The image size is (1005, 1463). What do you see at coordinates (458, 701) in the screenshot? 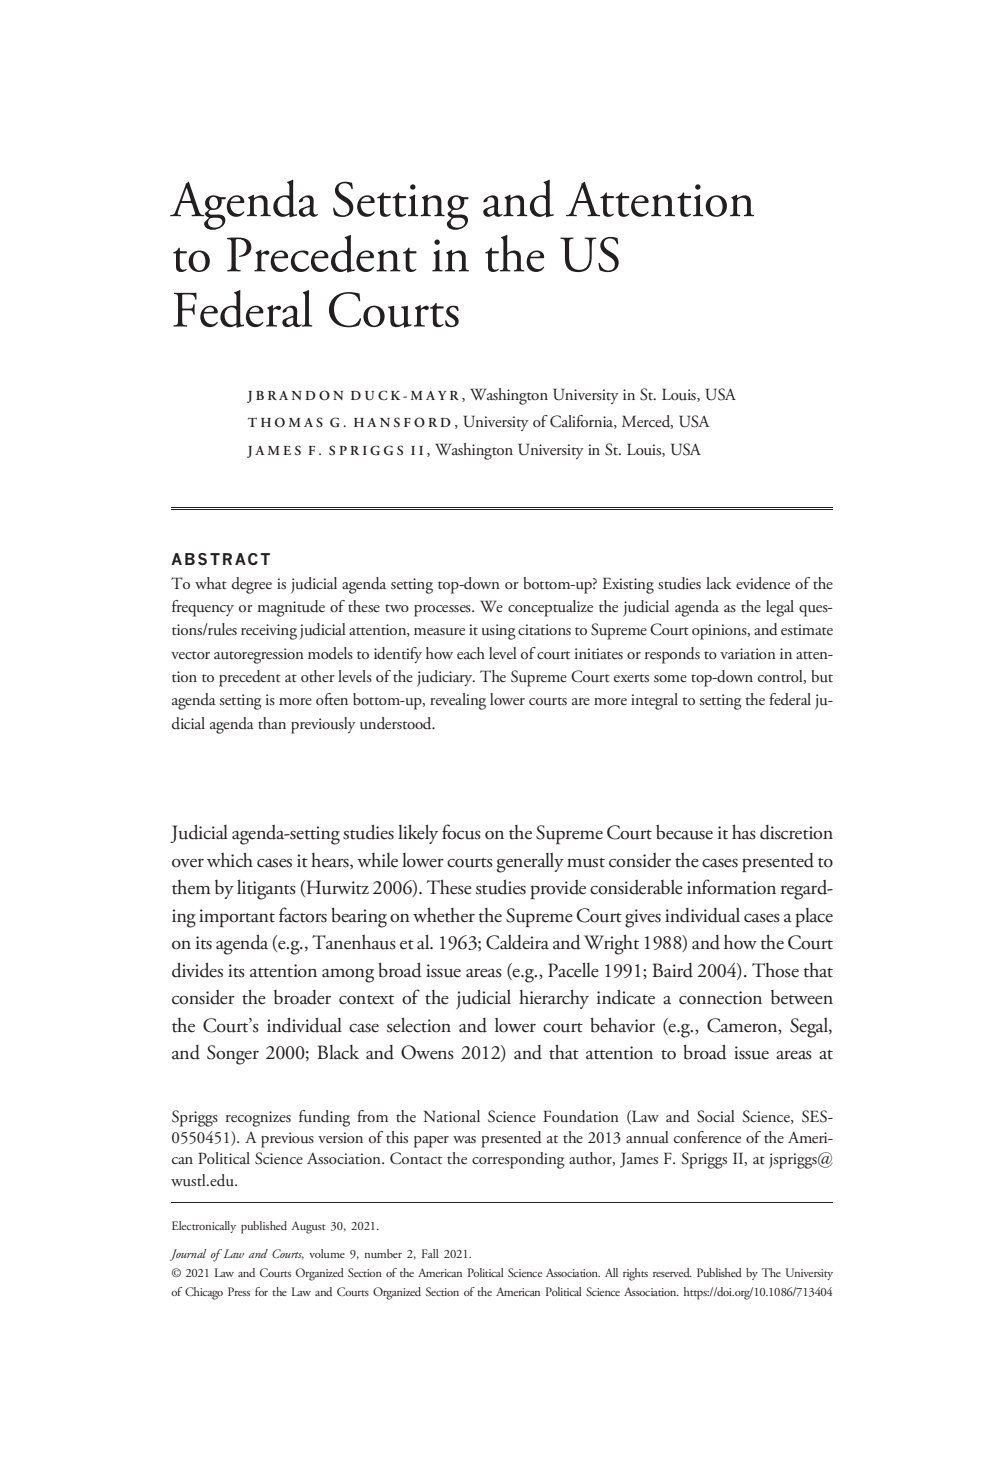
I see `revealing` at bounding box center [458, 701].
